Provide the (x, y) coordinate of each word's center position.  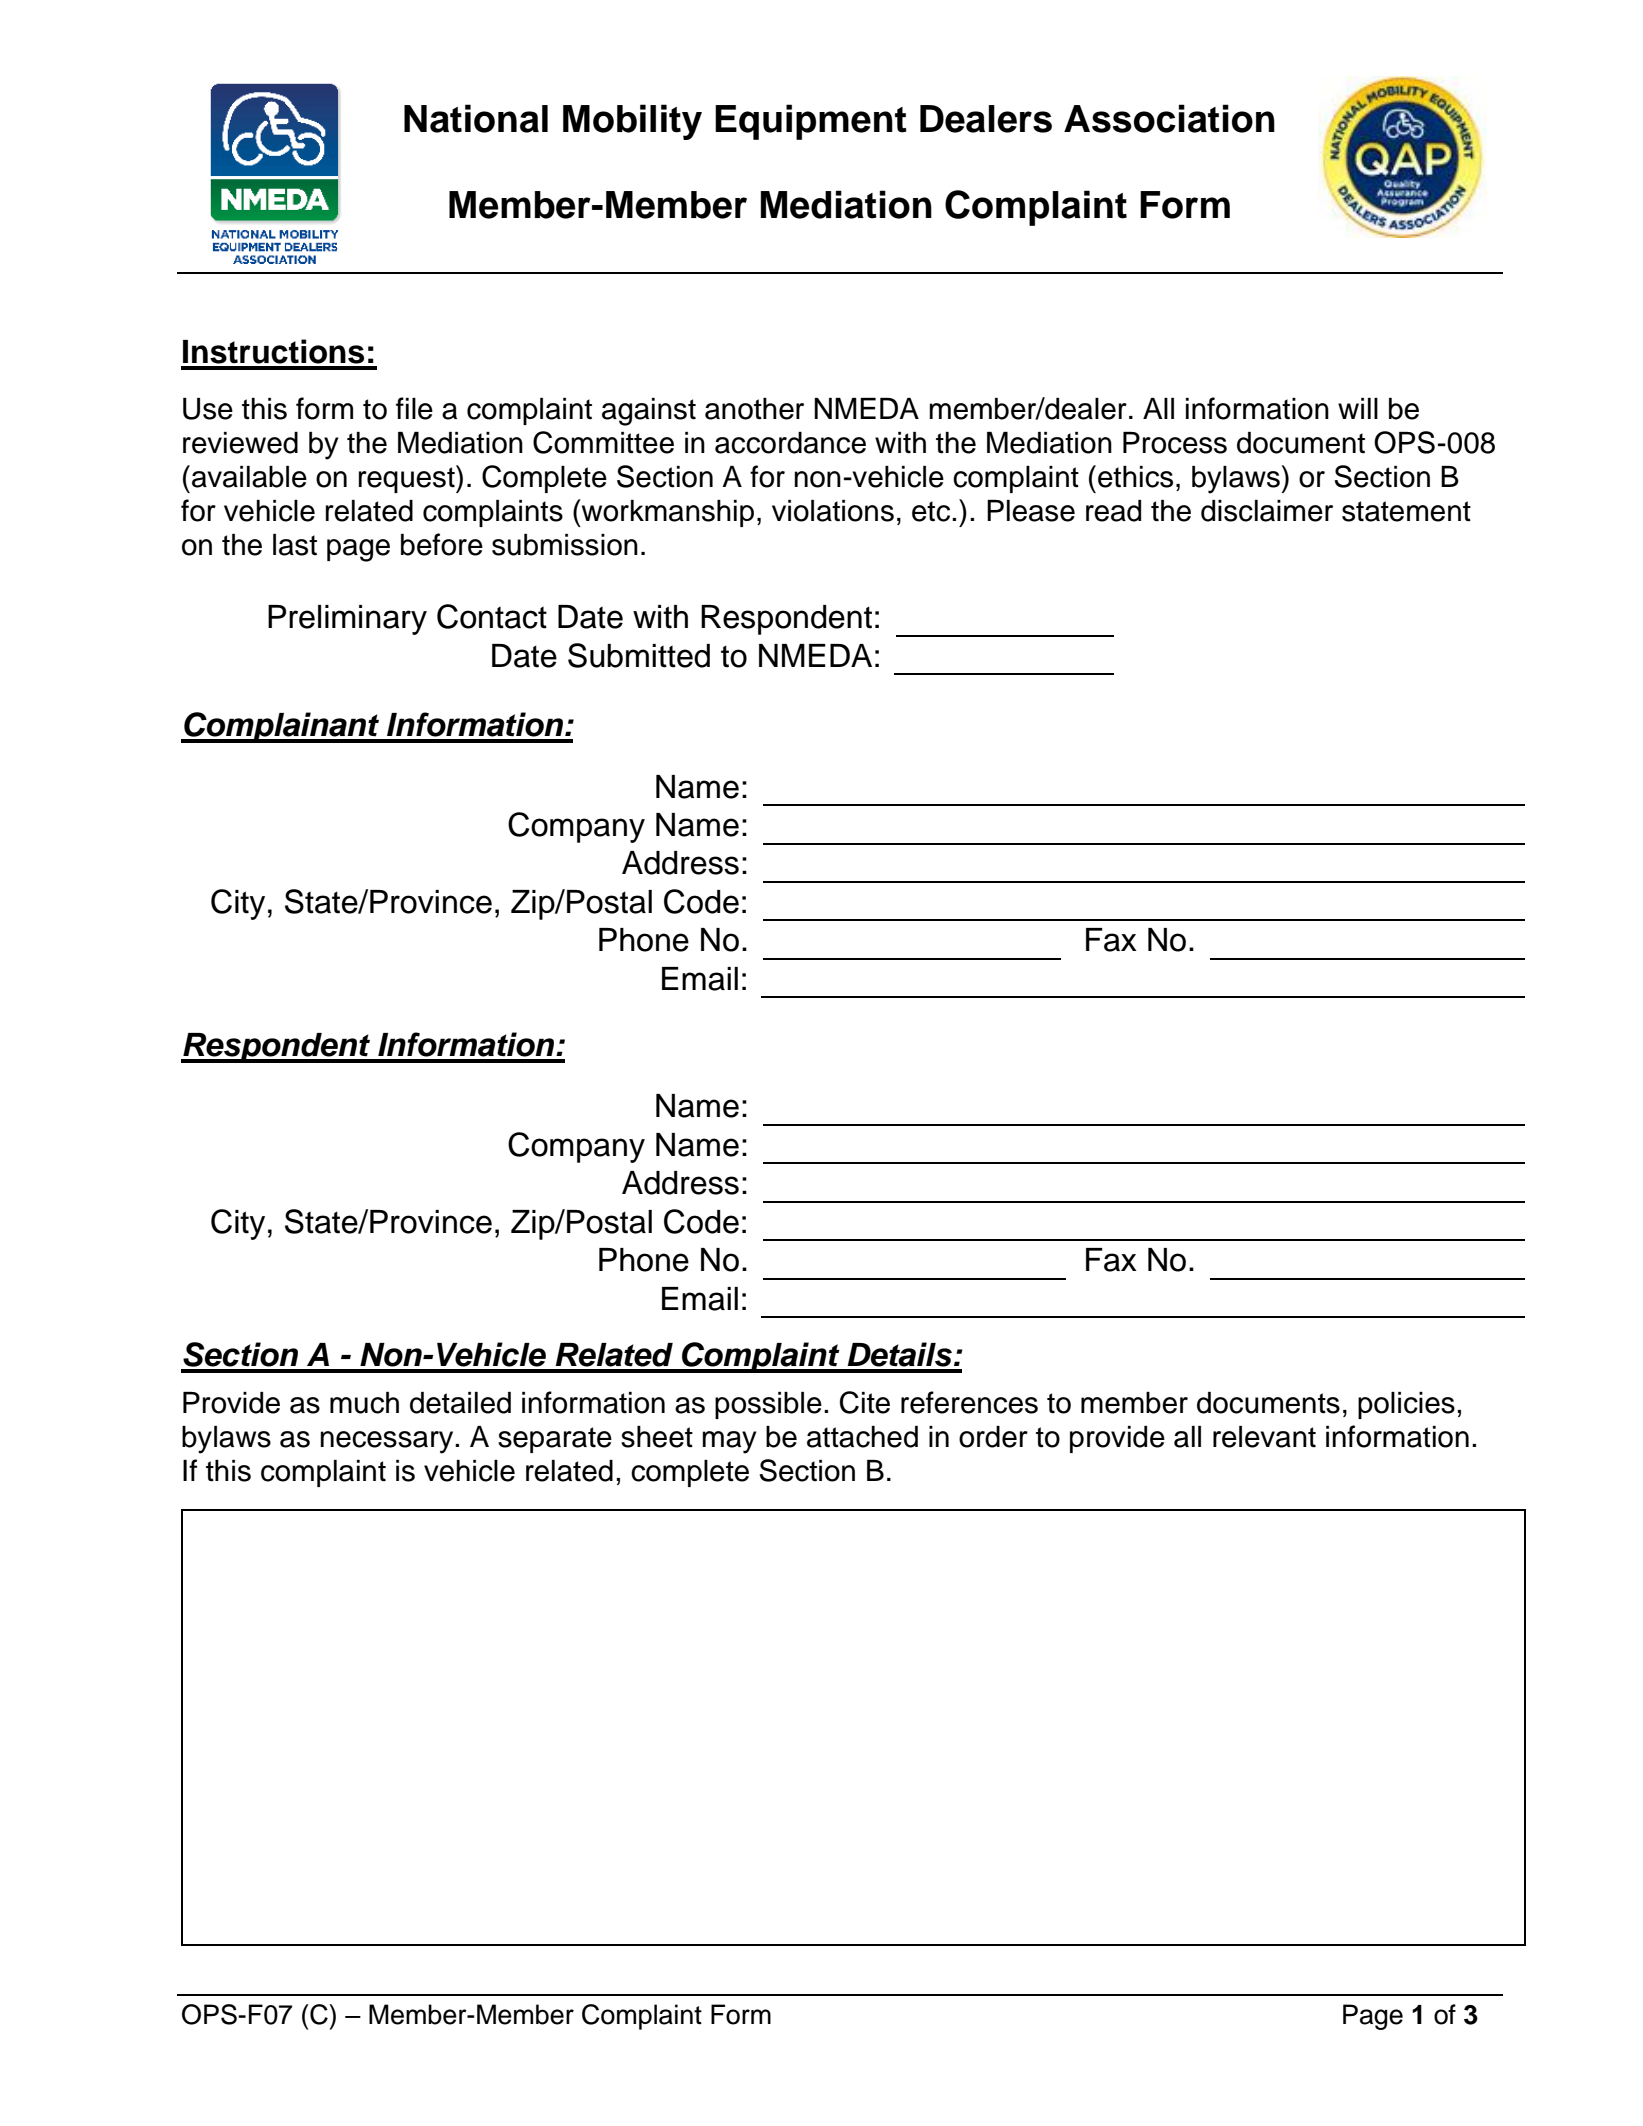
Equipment (811, 122)
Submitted (639, 655)
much (364, 1403)
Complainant (282, 727)
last (295, 545)
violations (833, 511)
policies (1406, 1405)
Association (1169, 118)
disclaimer (1267, 511)
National (476, 118)
